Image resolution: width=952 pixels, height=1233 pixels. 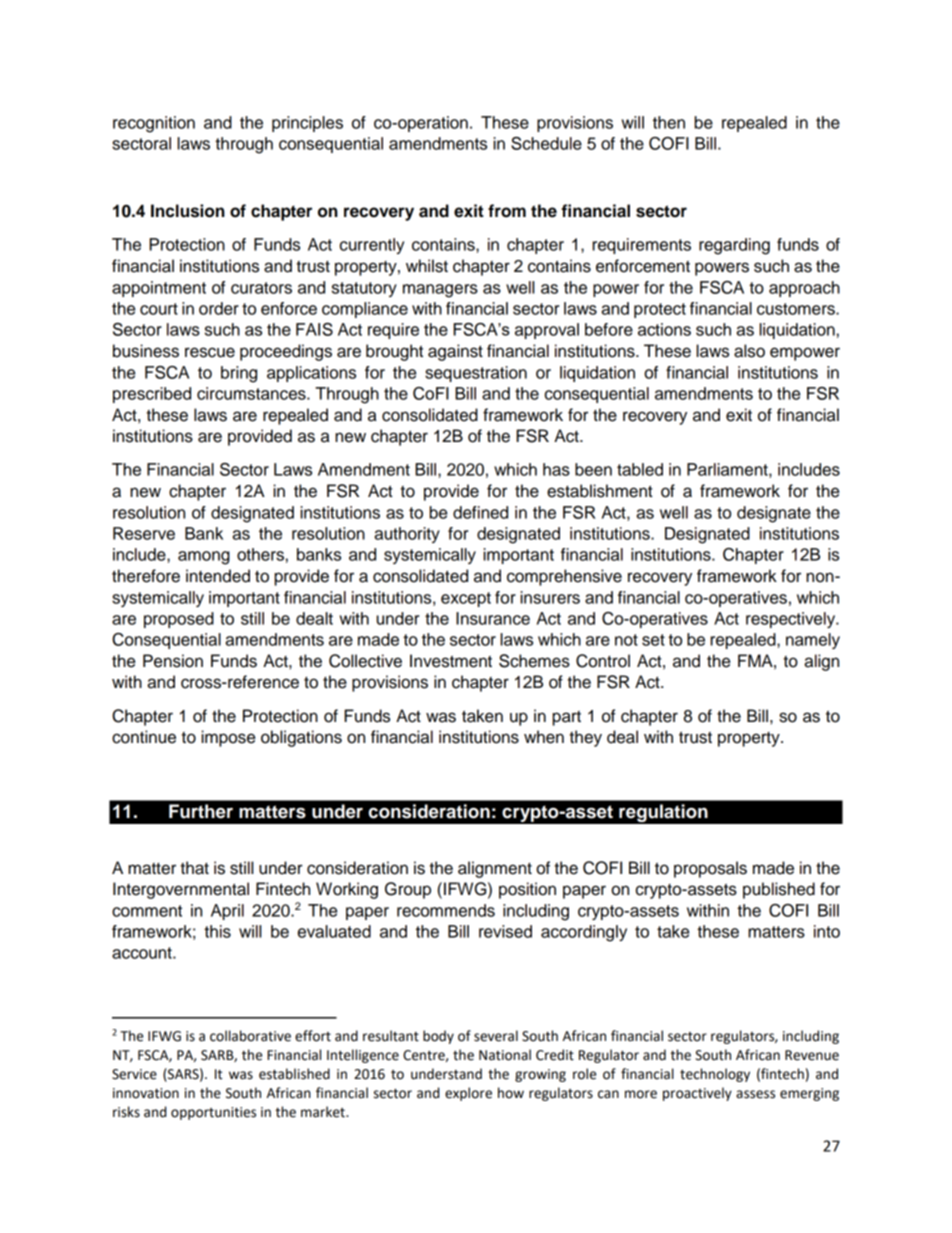 I want to click on sequestration, so click(x=476, y=374).
